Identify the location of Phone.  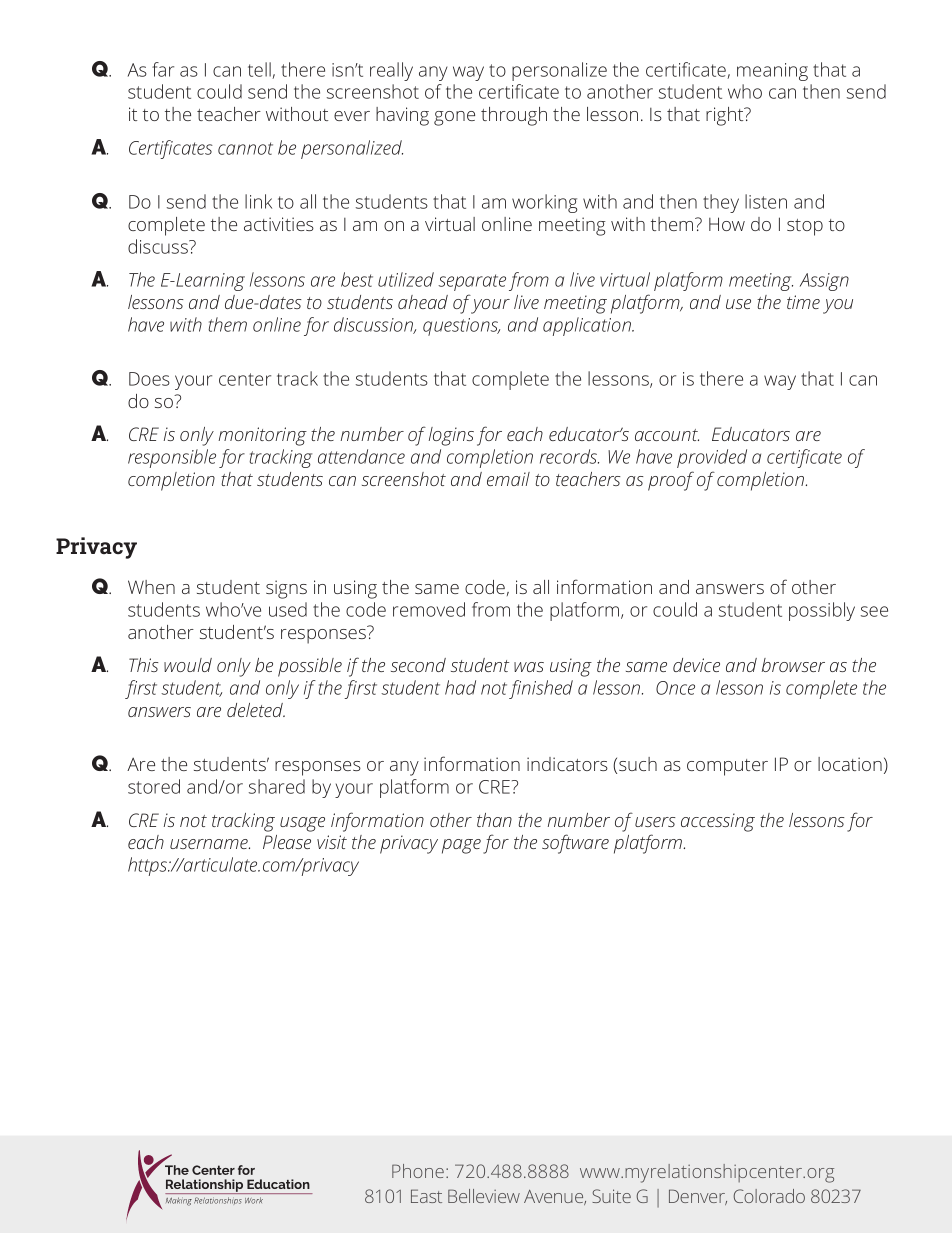
(418, 1171).
